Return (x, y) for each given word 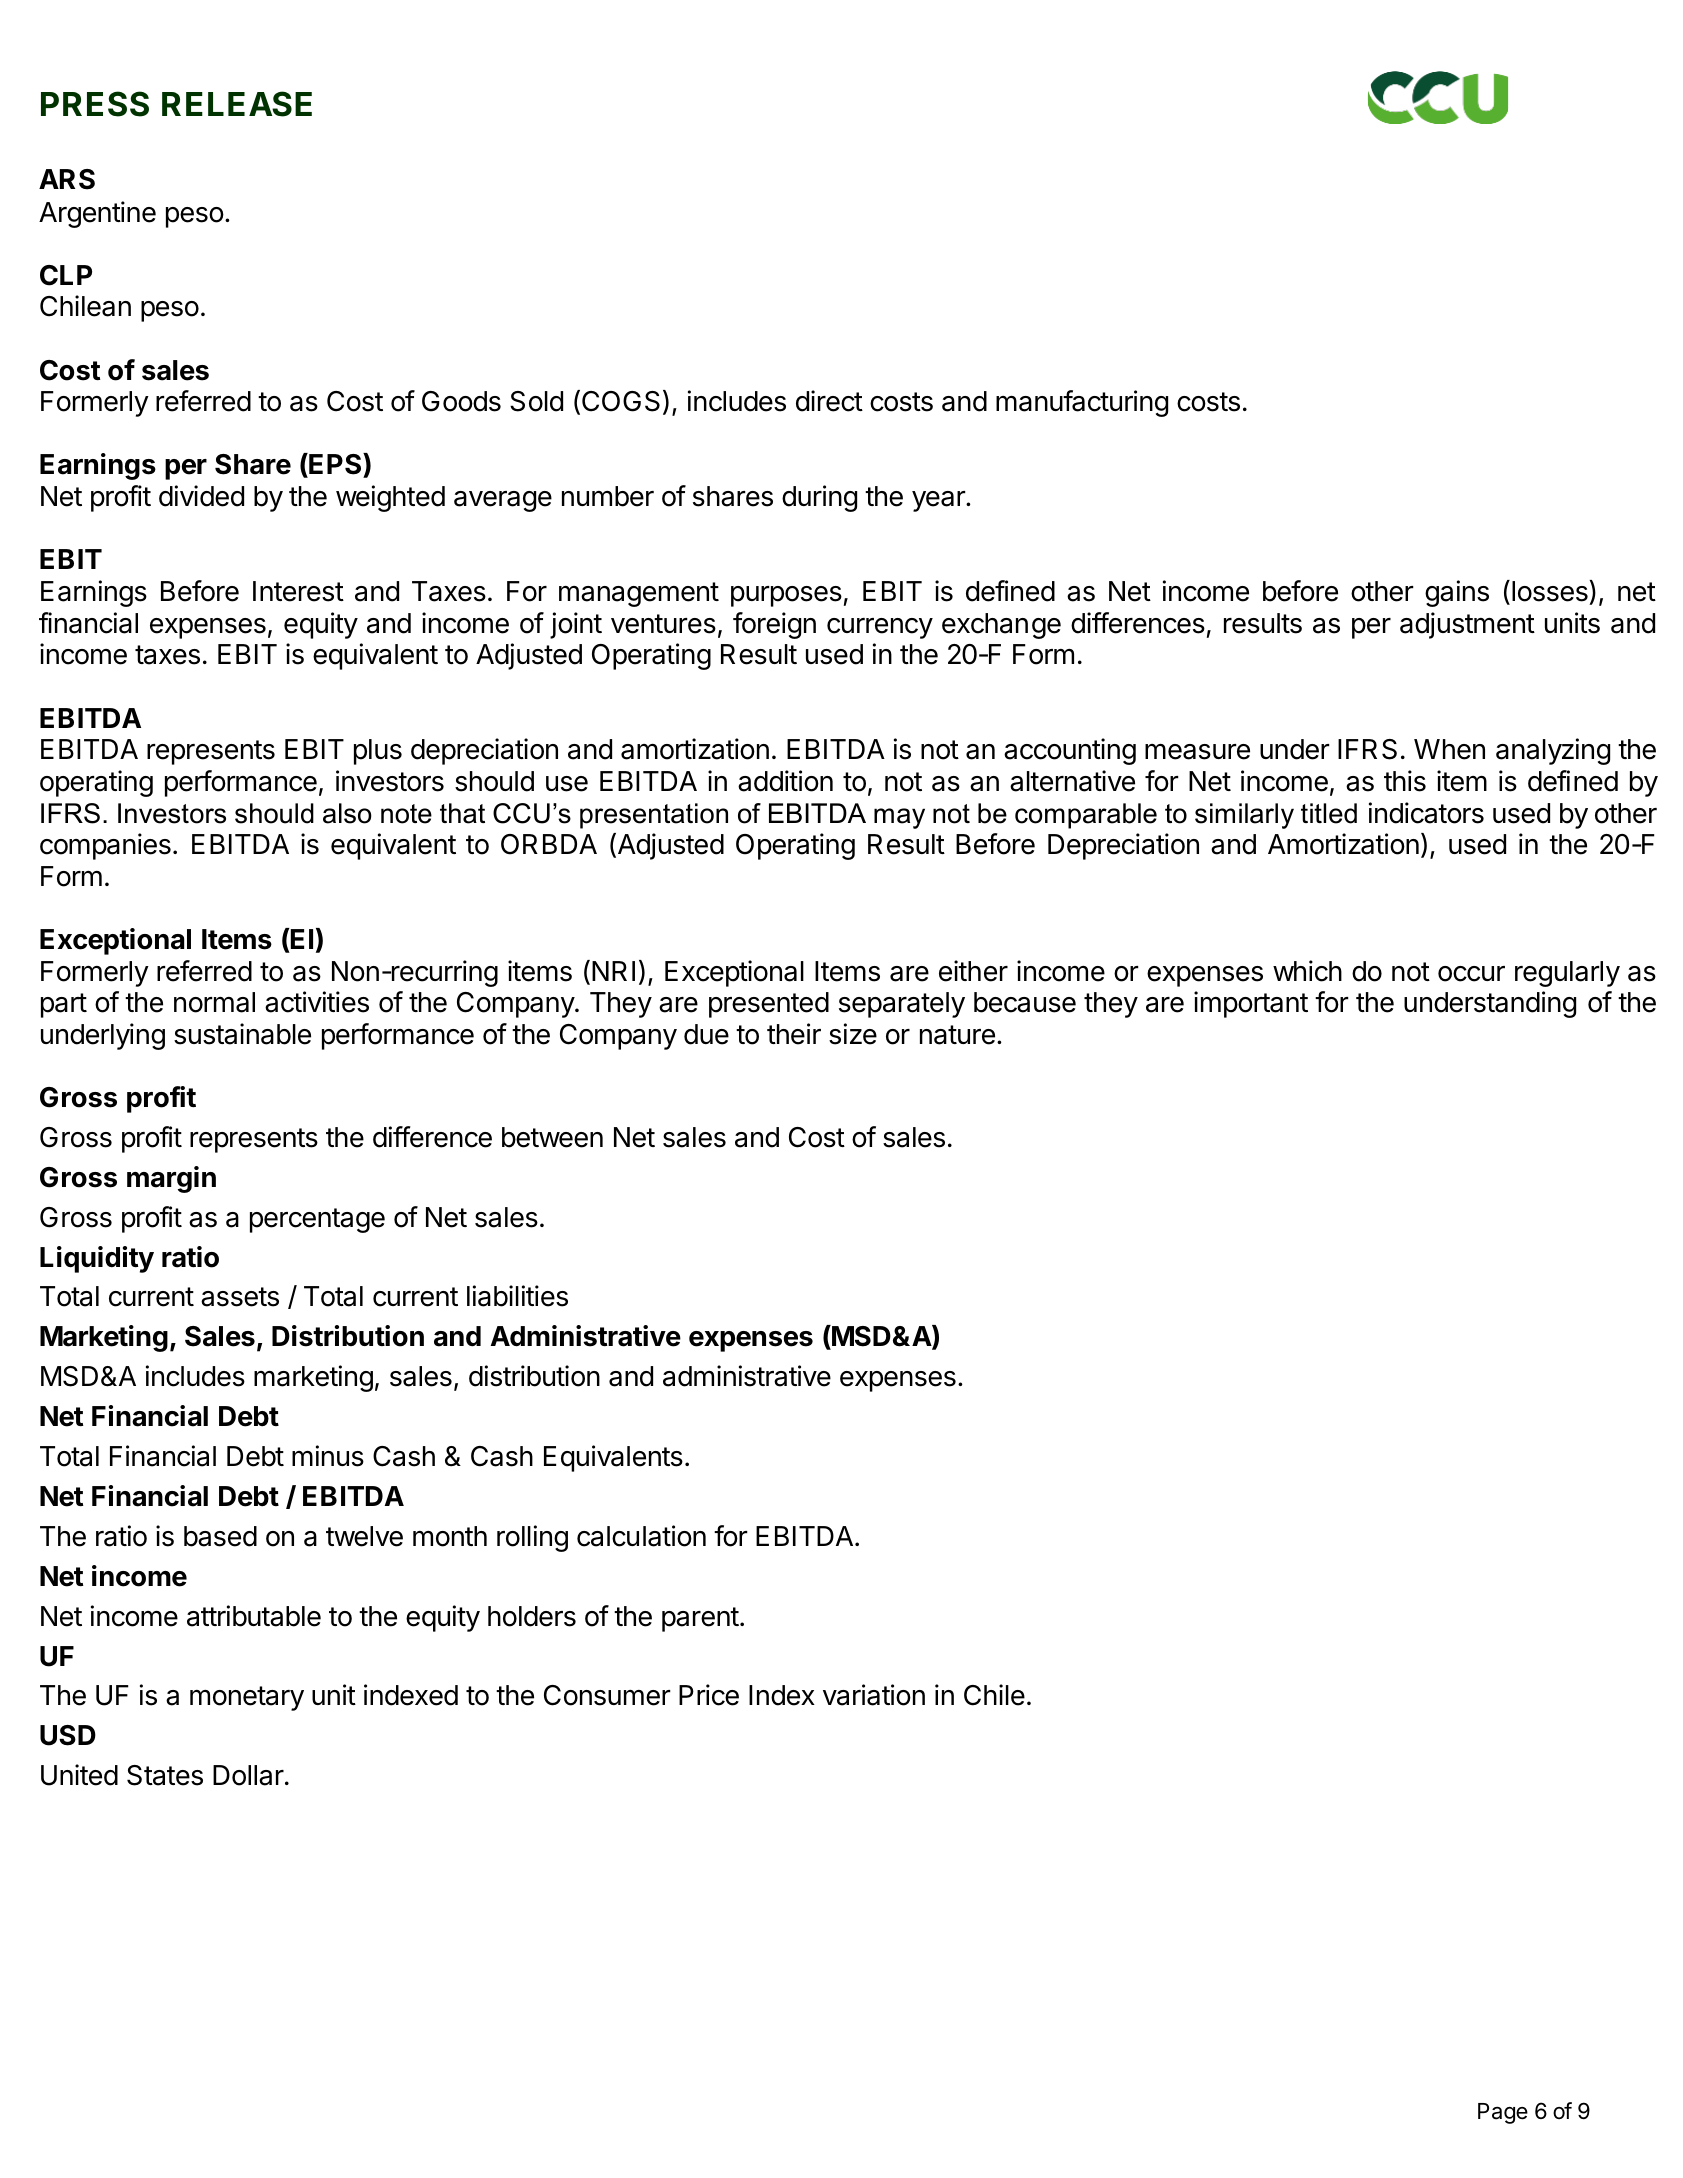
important (1251, 1004)
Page (1503, 2113)
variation (874, 1695)
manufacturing (1082, 403)
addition (785, 781)
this (1405, 781)
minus (328, 1456)
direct (829, 401)
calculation (641, 1536)
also (347, 813)
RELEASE (237, 104)
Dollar (248, 1775)
